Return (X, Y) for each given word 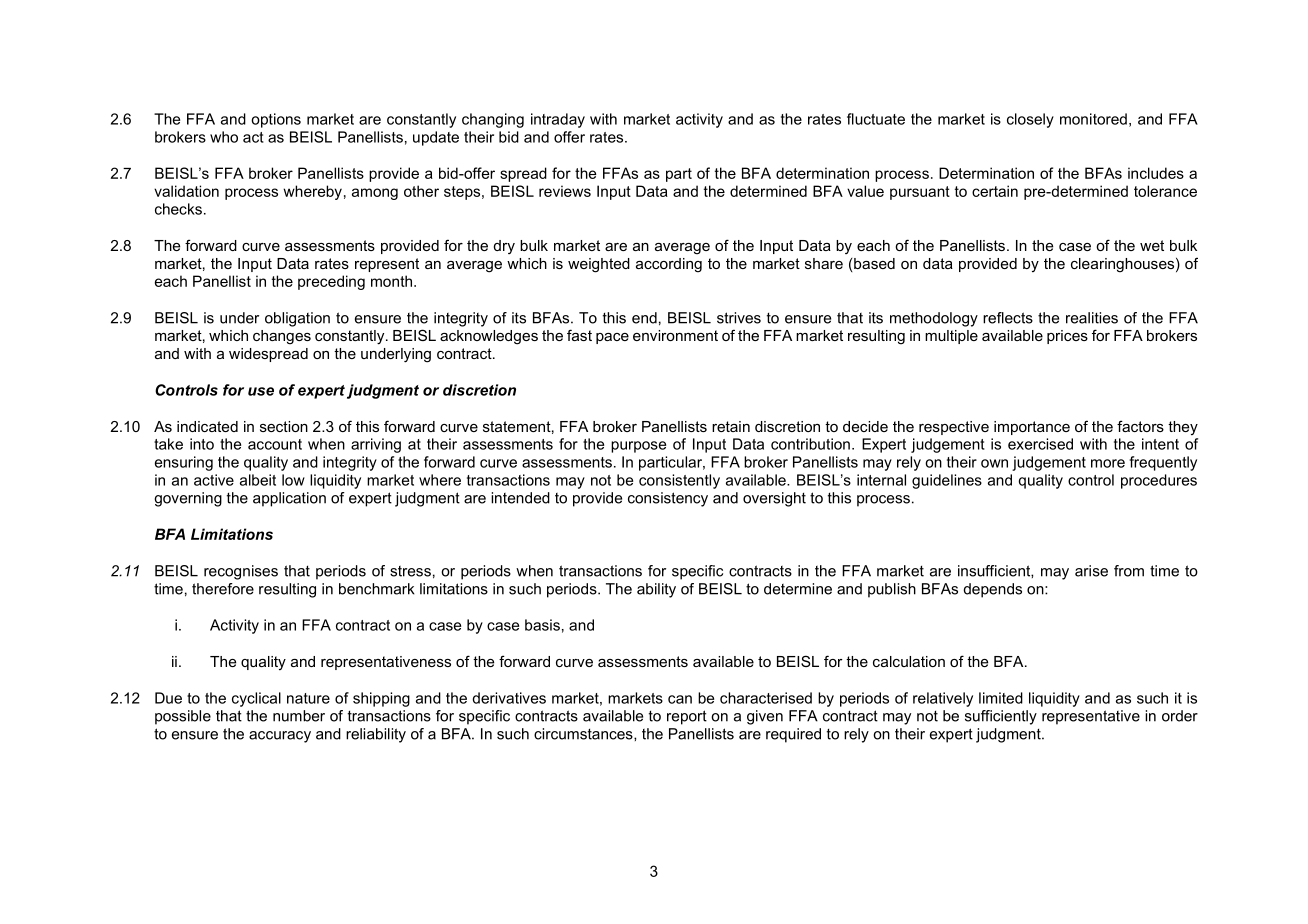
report (687, 717)
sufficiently (1001, 717)
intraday (558, 120)
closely (1030, 120)
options (276, 120)
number (299, 716)
